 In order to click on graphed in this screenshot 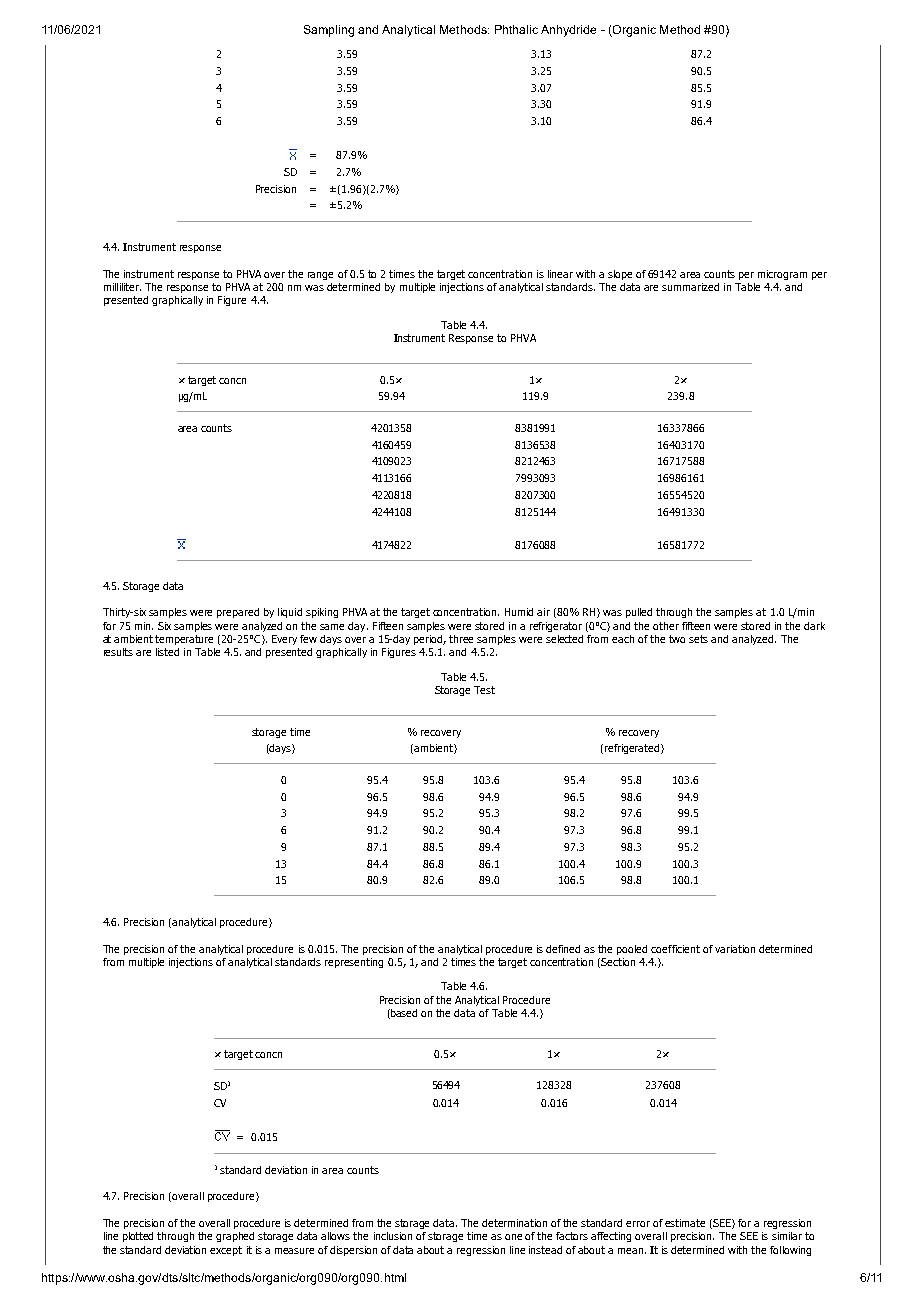, I will do `click(235, 1237)`.
